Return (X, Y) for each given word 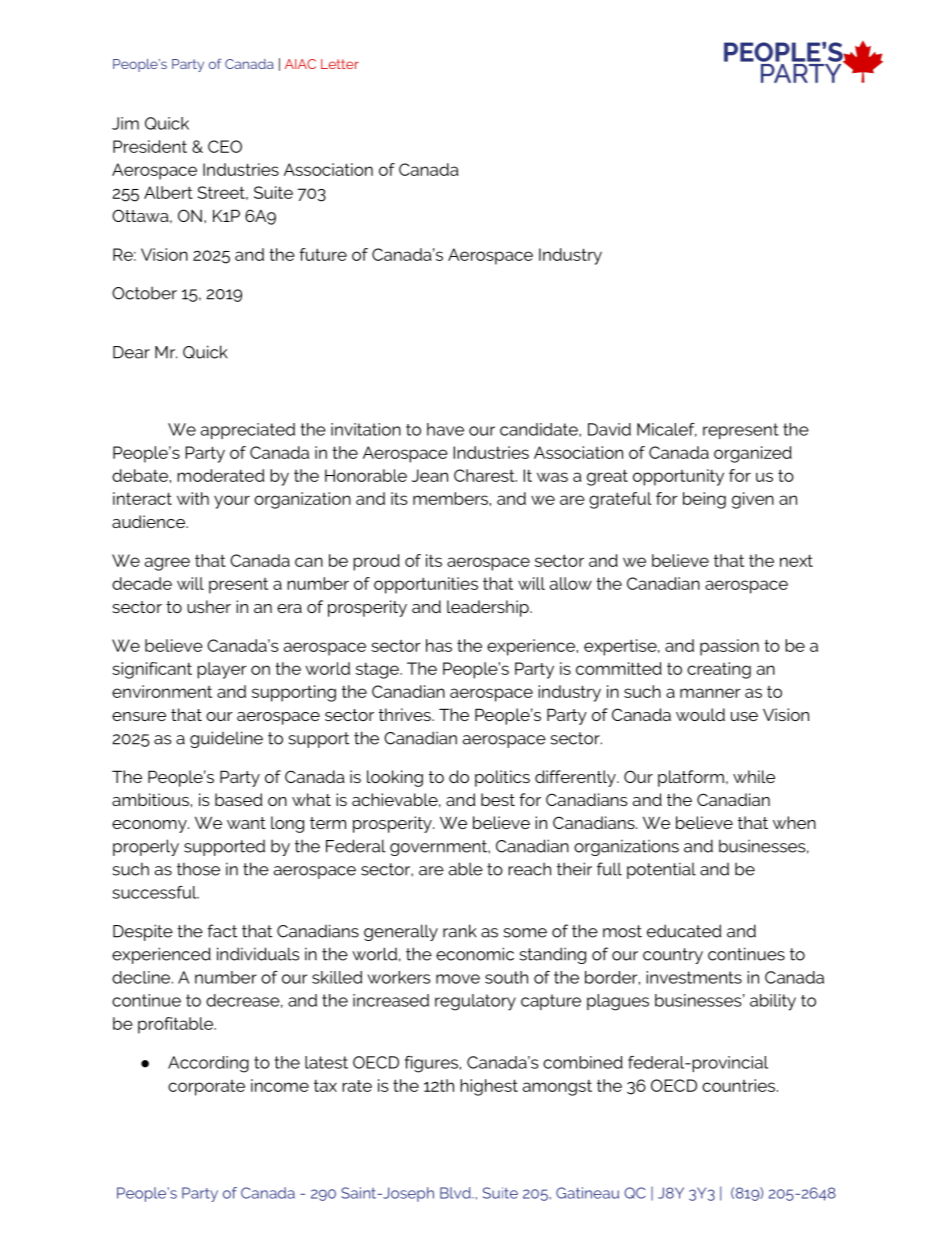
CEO (225, 146)
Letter (340, 64)
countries (738, 1085)
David (609, 429)
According (208, 1064)
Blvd (456, 1193)
